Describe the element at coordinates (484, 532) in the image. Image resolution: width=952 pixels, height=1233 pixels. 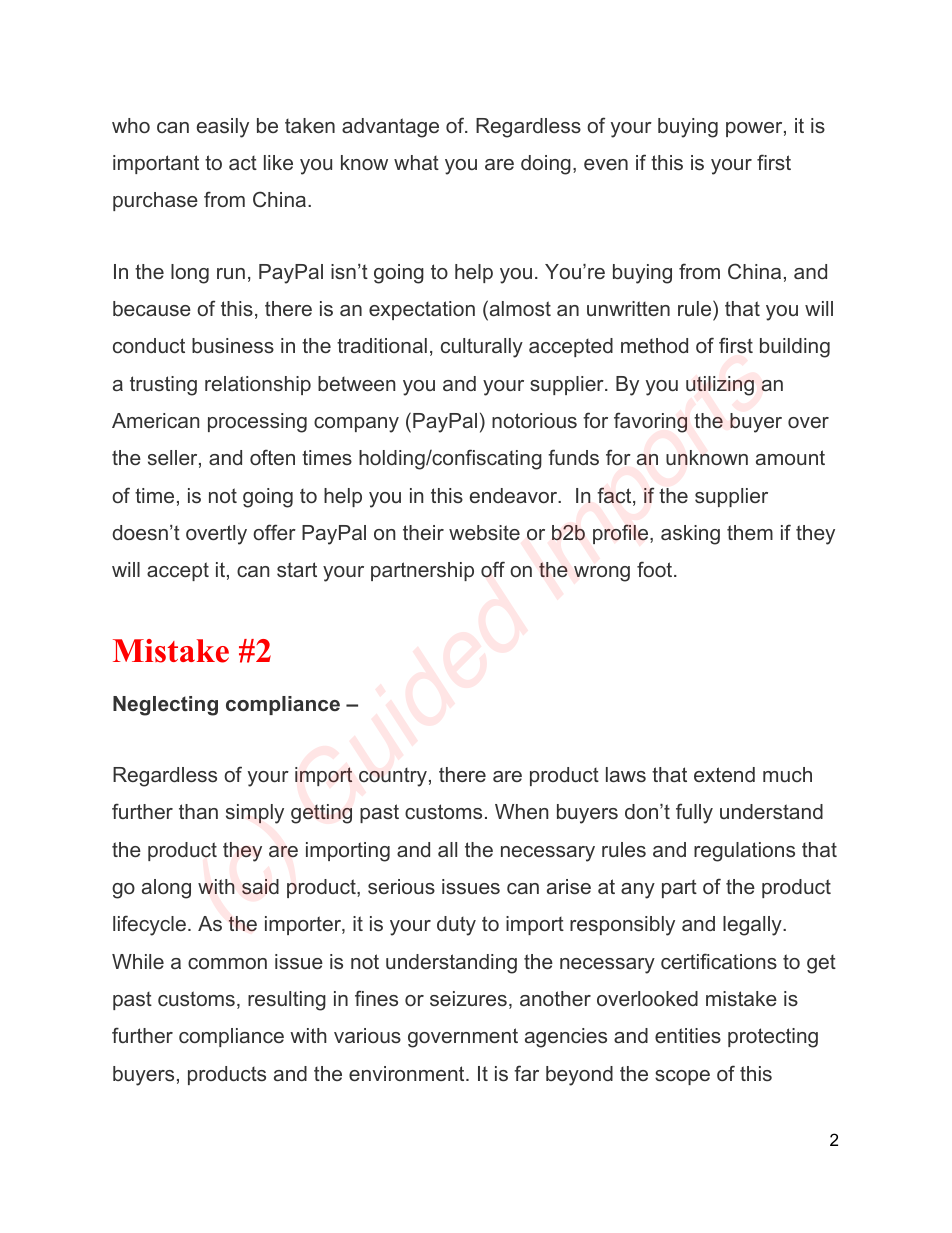
I see `website` at that location.
